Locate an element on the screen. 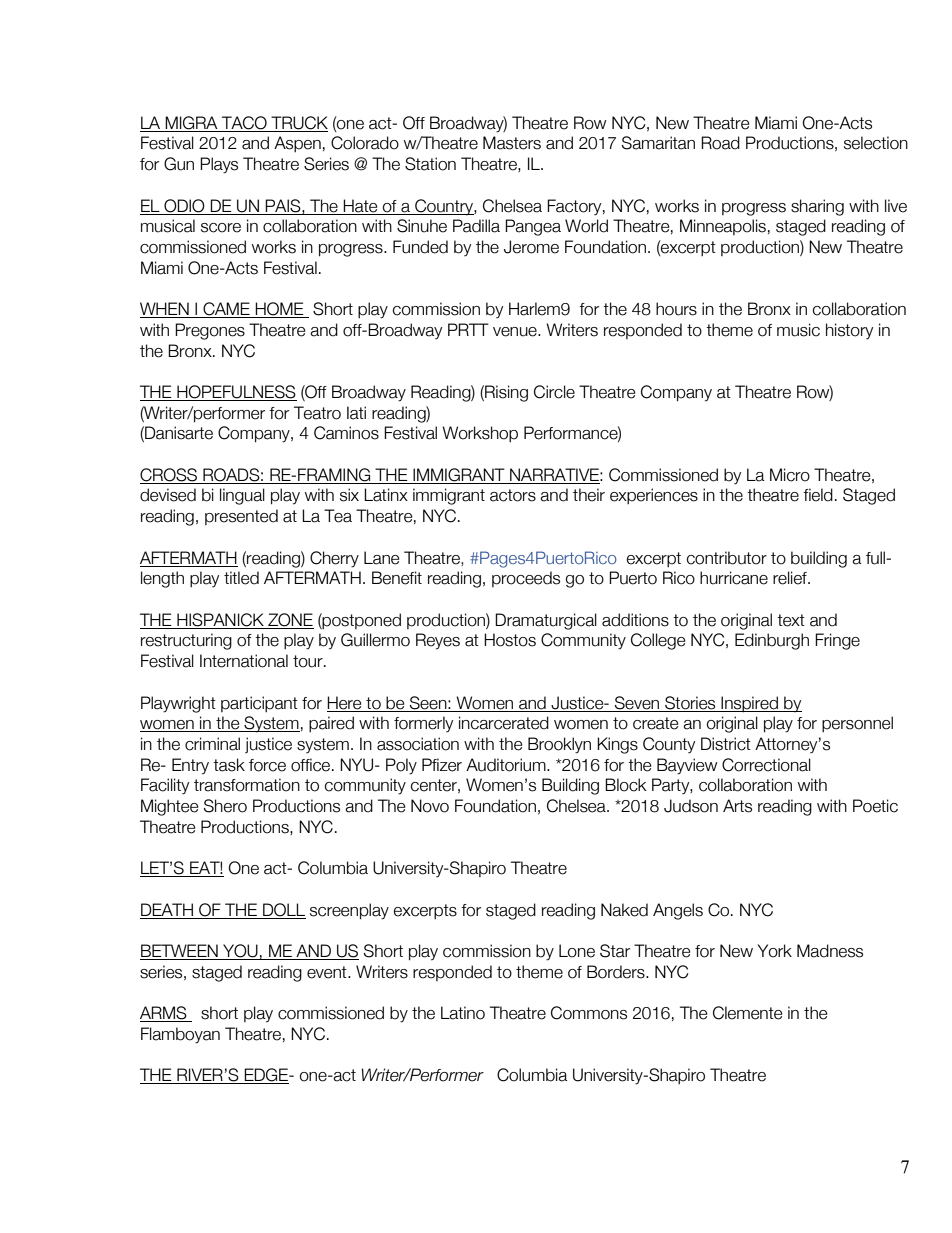  TACO is located at coordinates (244, 124).
